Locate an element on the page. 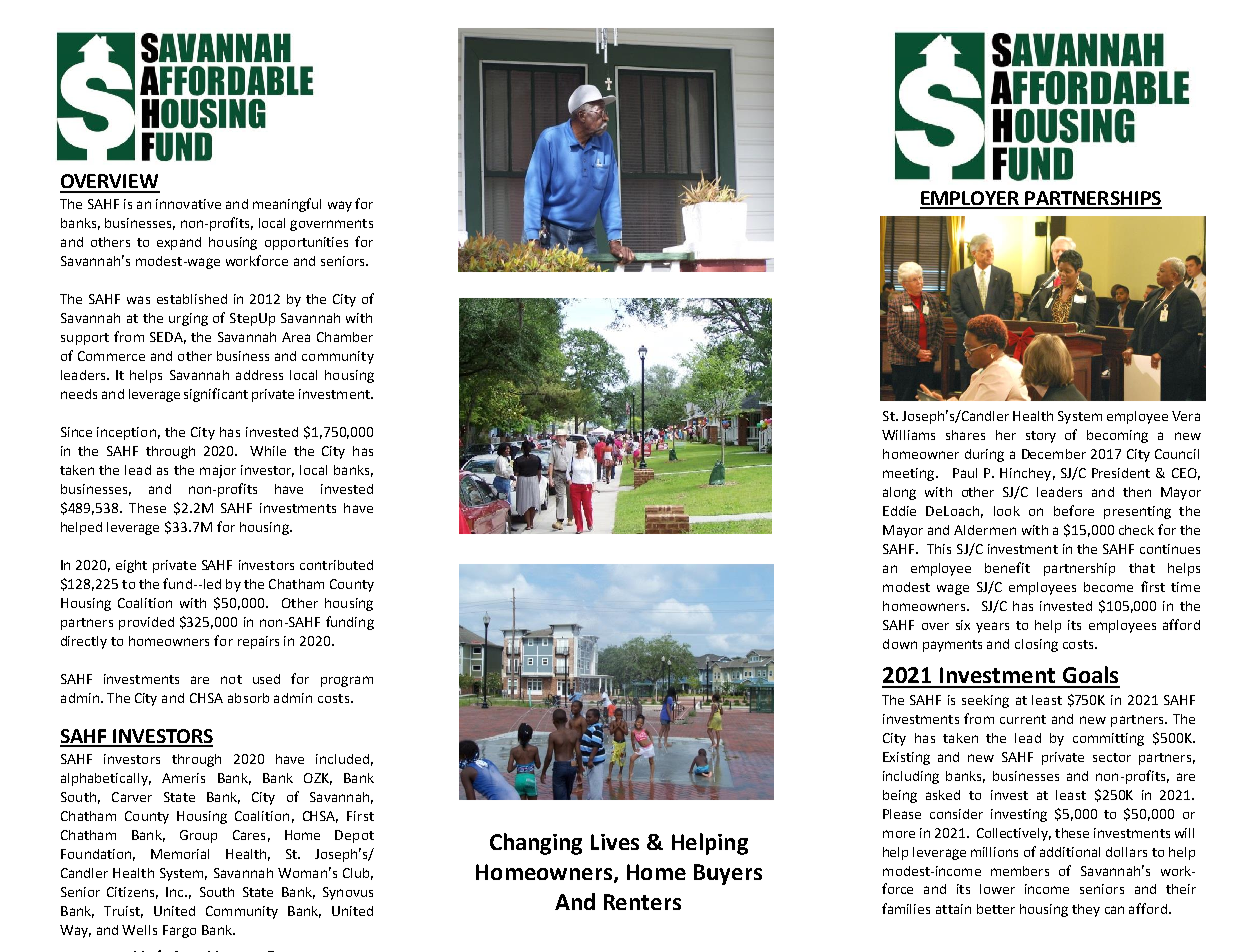  seeking is located at coordinates (985, 701).
